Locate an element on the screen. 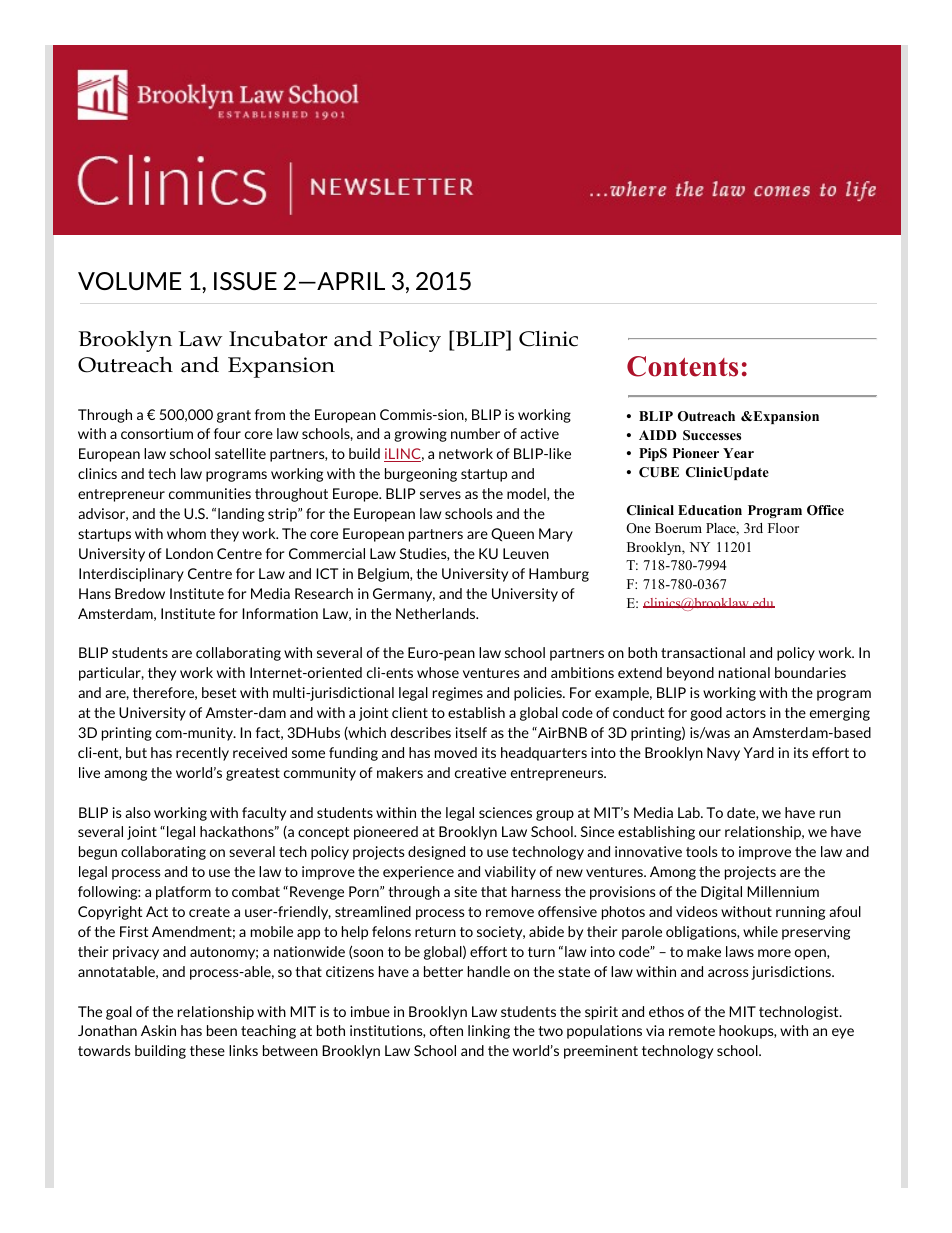  remote is located at coordinates (692, 1031).
